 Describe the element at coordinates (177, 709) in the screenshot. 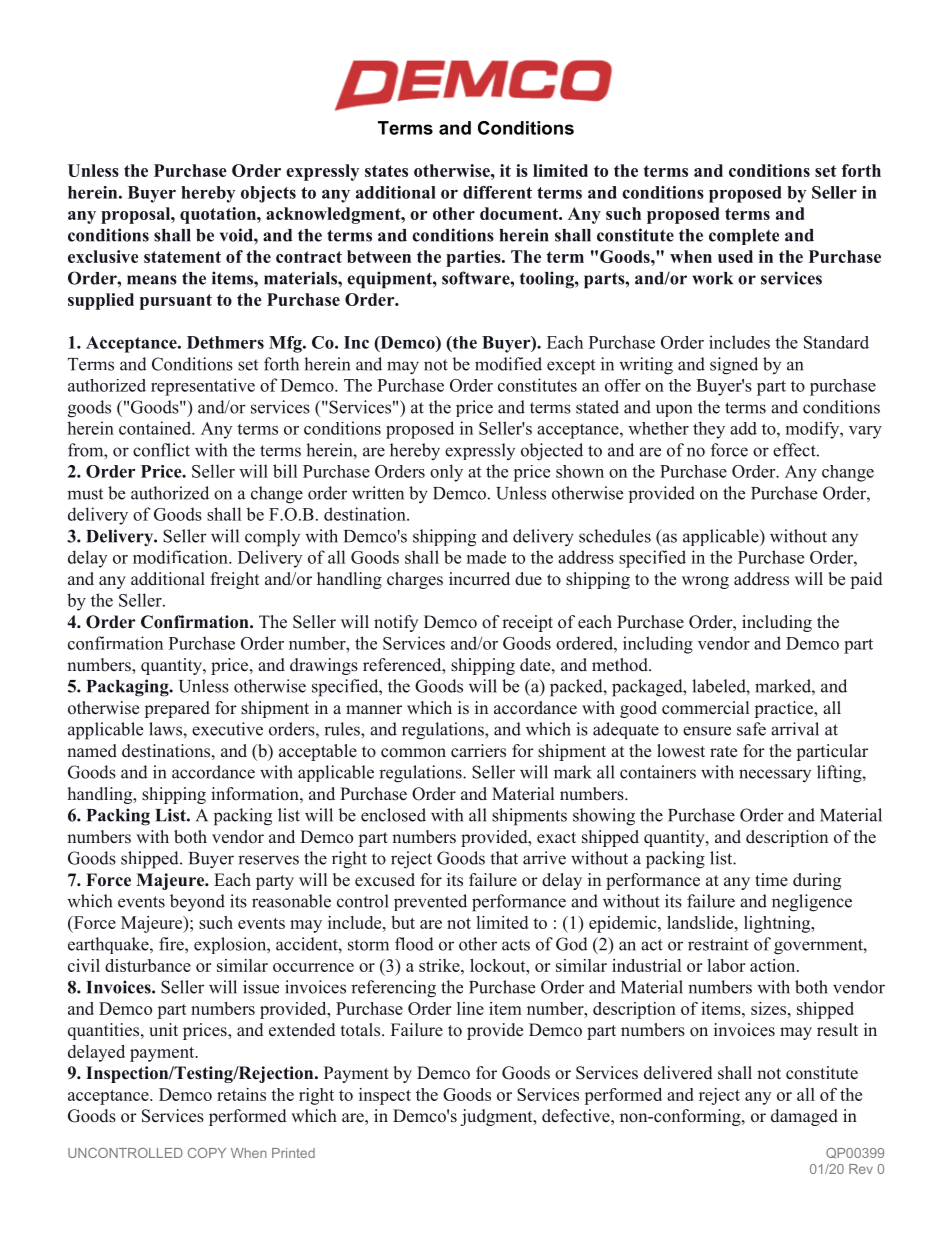

I see `prepared` at that location.
